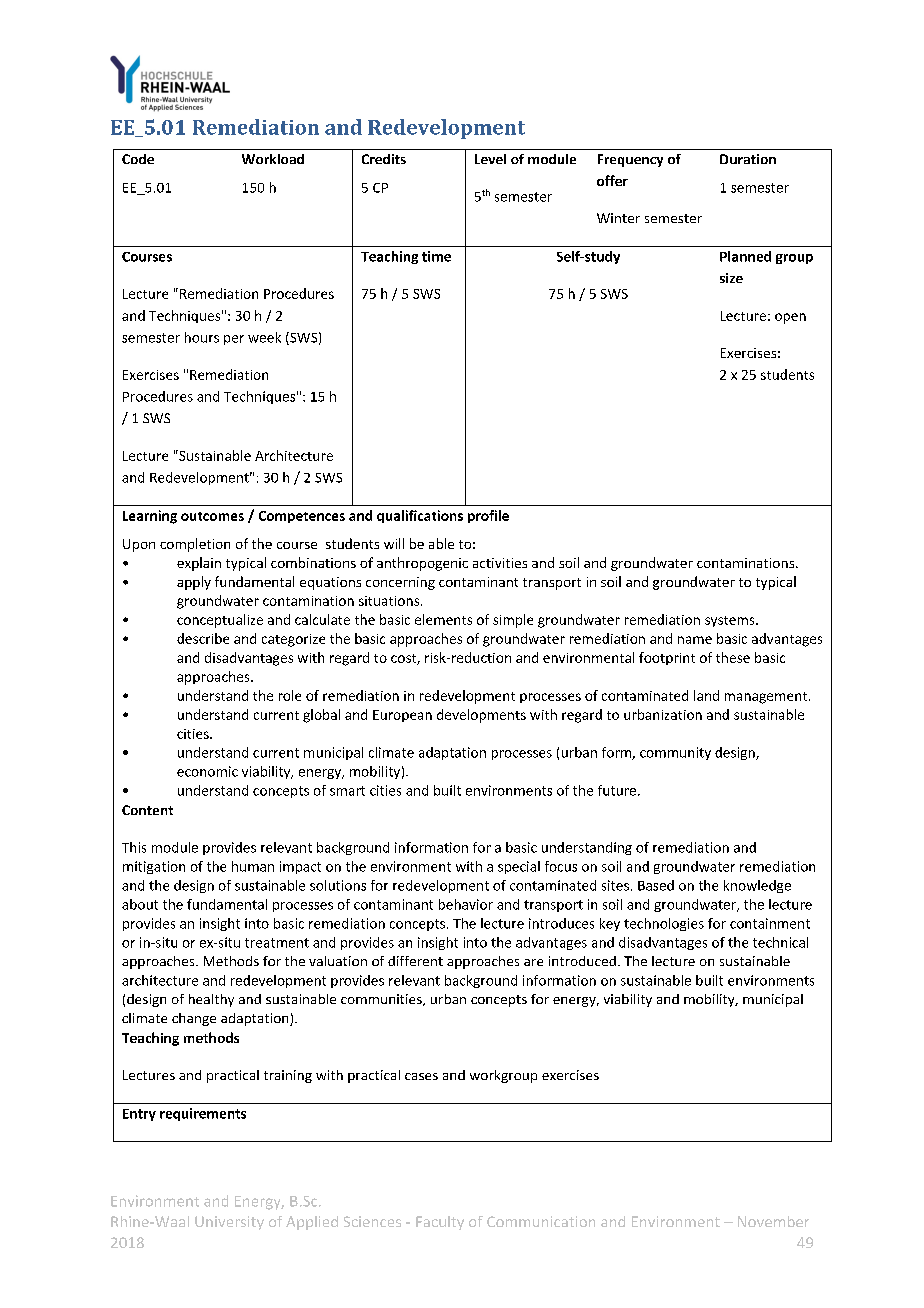 This page has width=924, height=1308. I want to click on Faculty, so click(440, 1223).
